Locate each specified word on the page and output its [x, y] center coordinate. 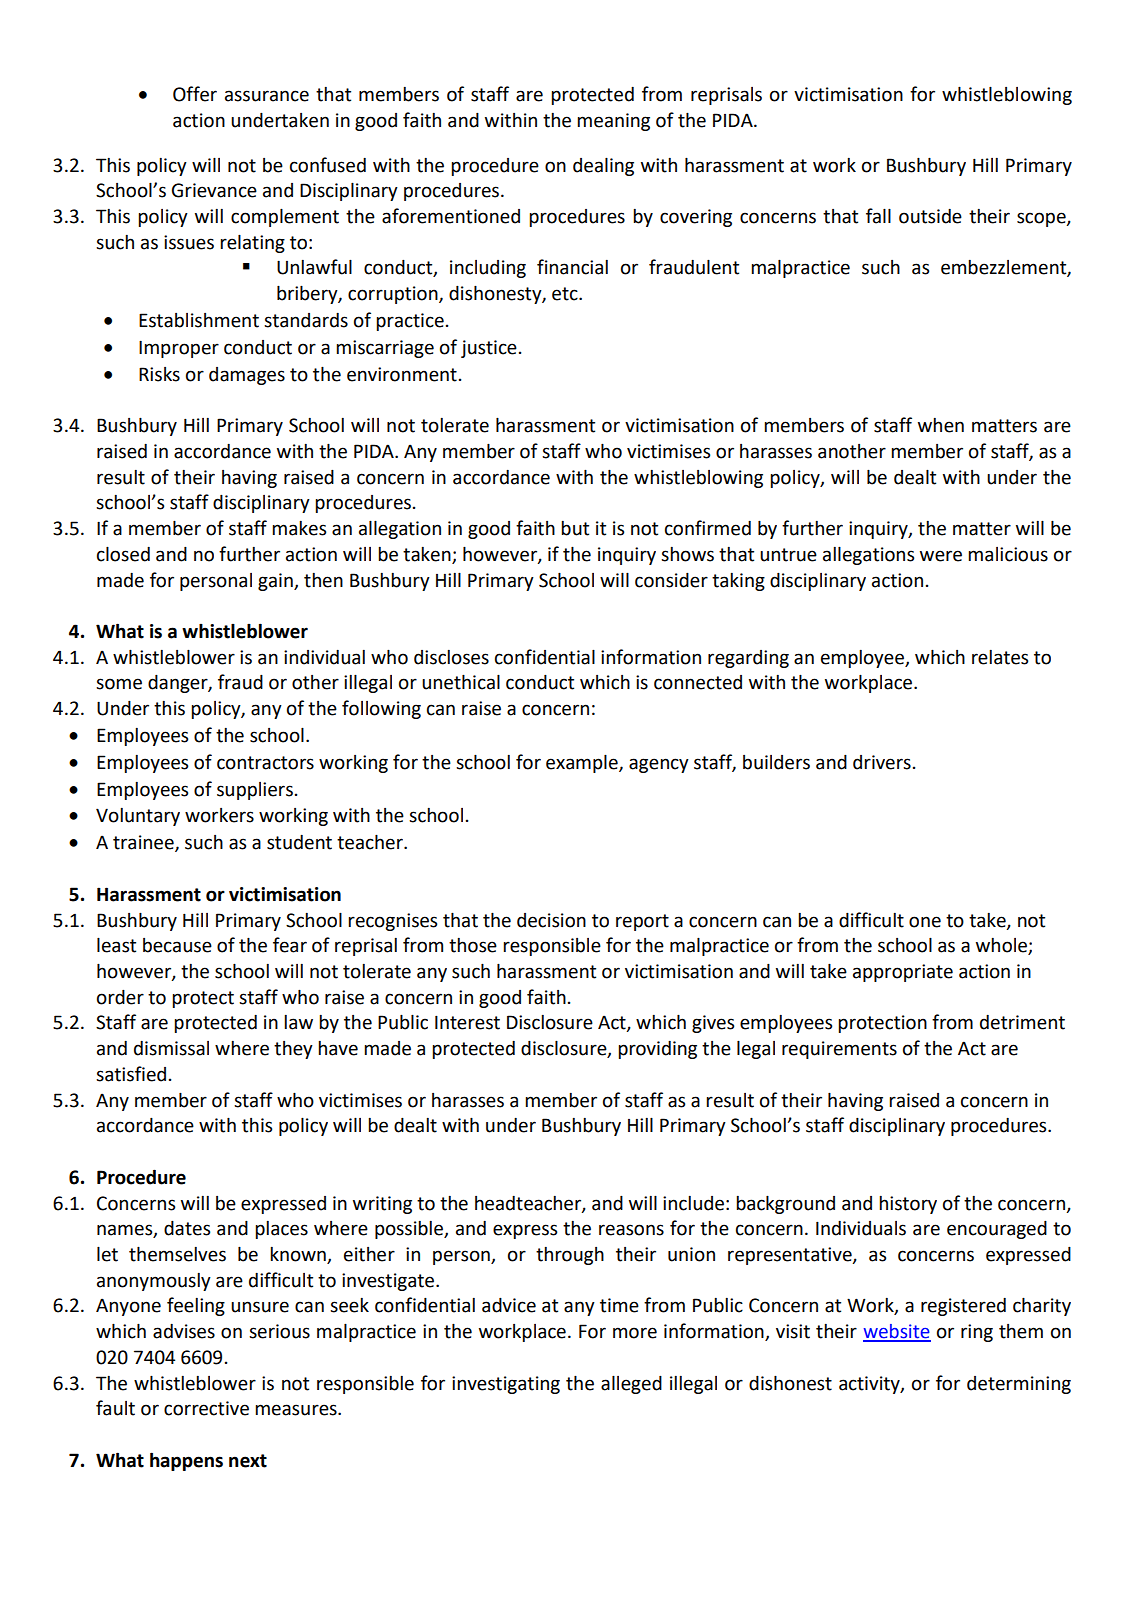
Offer [195, 94]
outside [930, 216]
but [575, 528]
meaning [613, 122]
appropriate [903, 973]
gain [276, 582]
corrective [206, 1408]
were [941, 556]
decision [551, 920]
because [177, 945]
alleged [631, 1384]
